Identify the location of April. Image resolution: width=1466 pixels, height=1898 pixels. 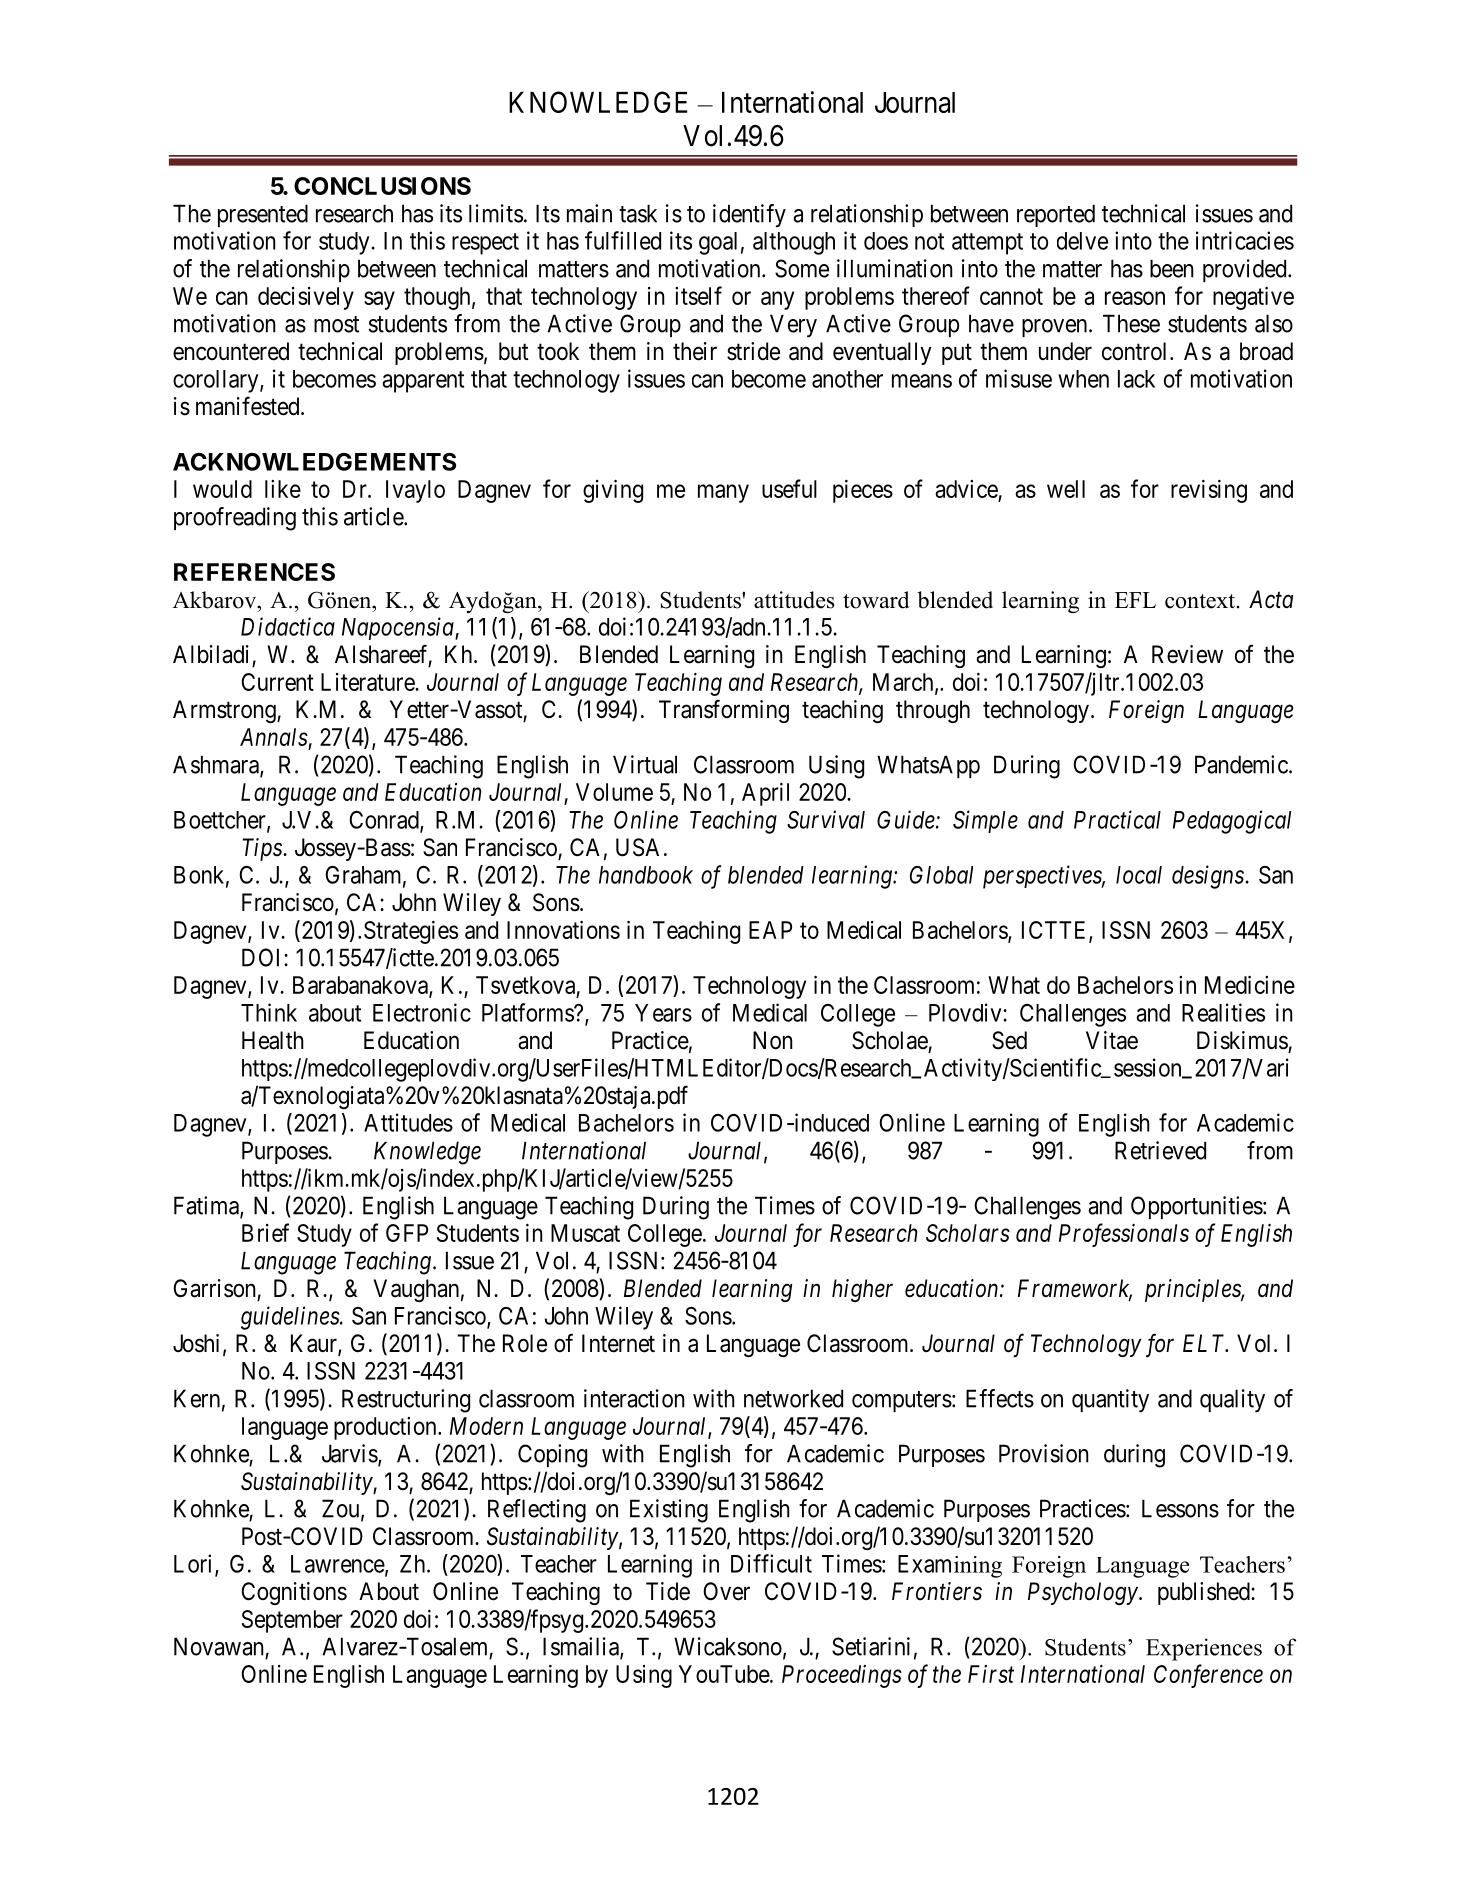
(765, 794).
